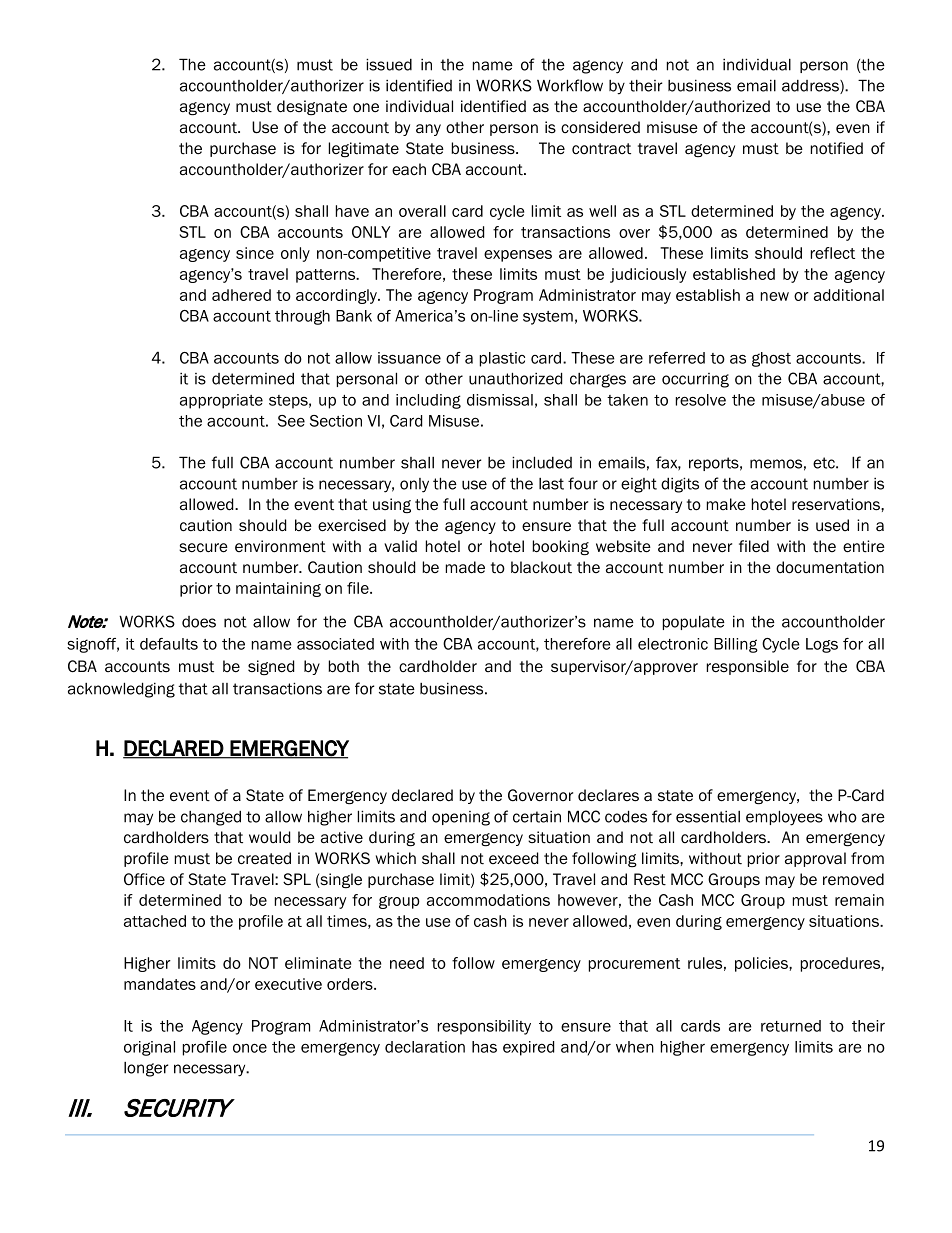  Describe the element at coordinates (461, 818) in the page. I see `opening` at that location.
